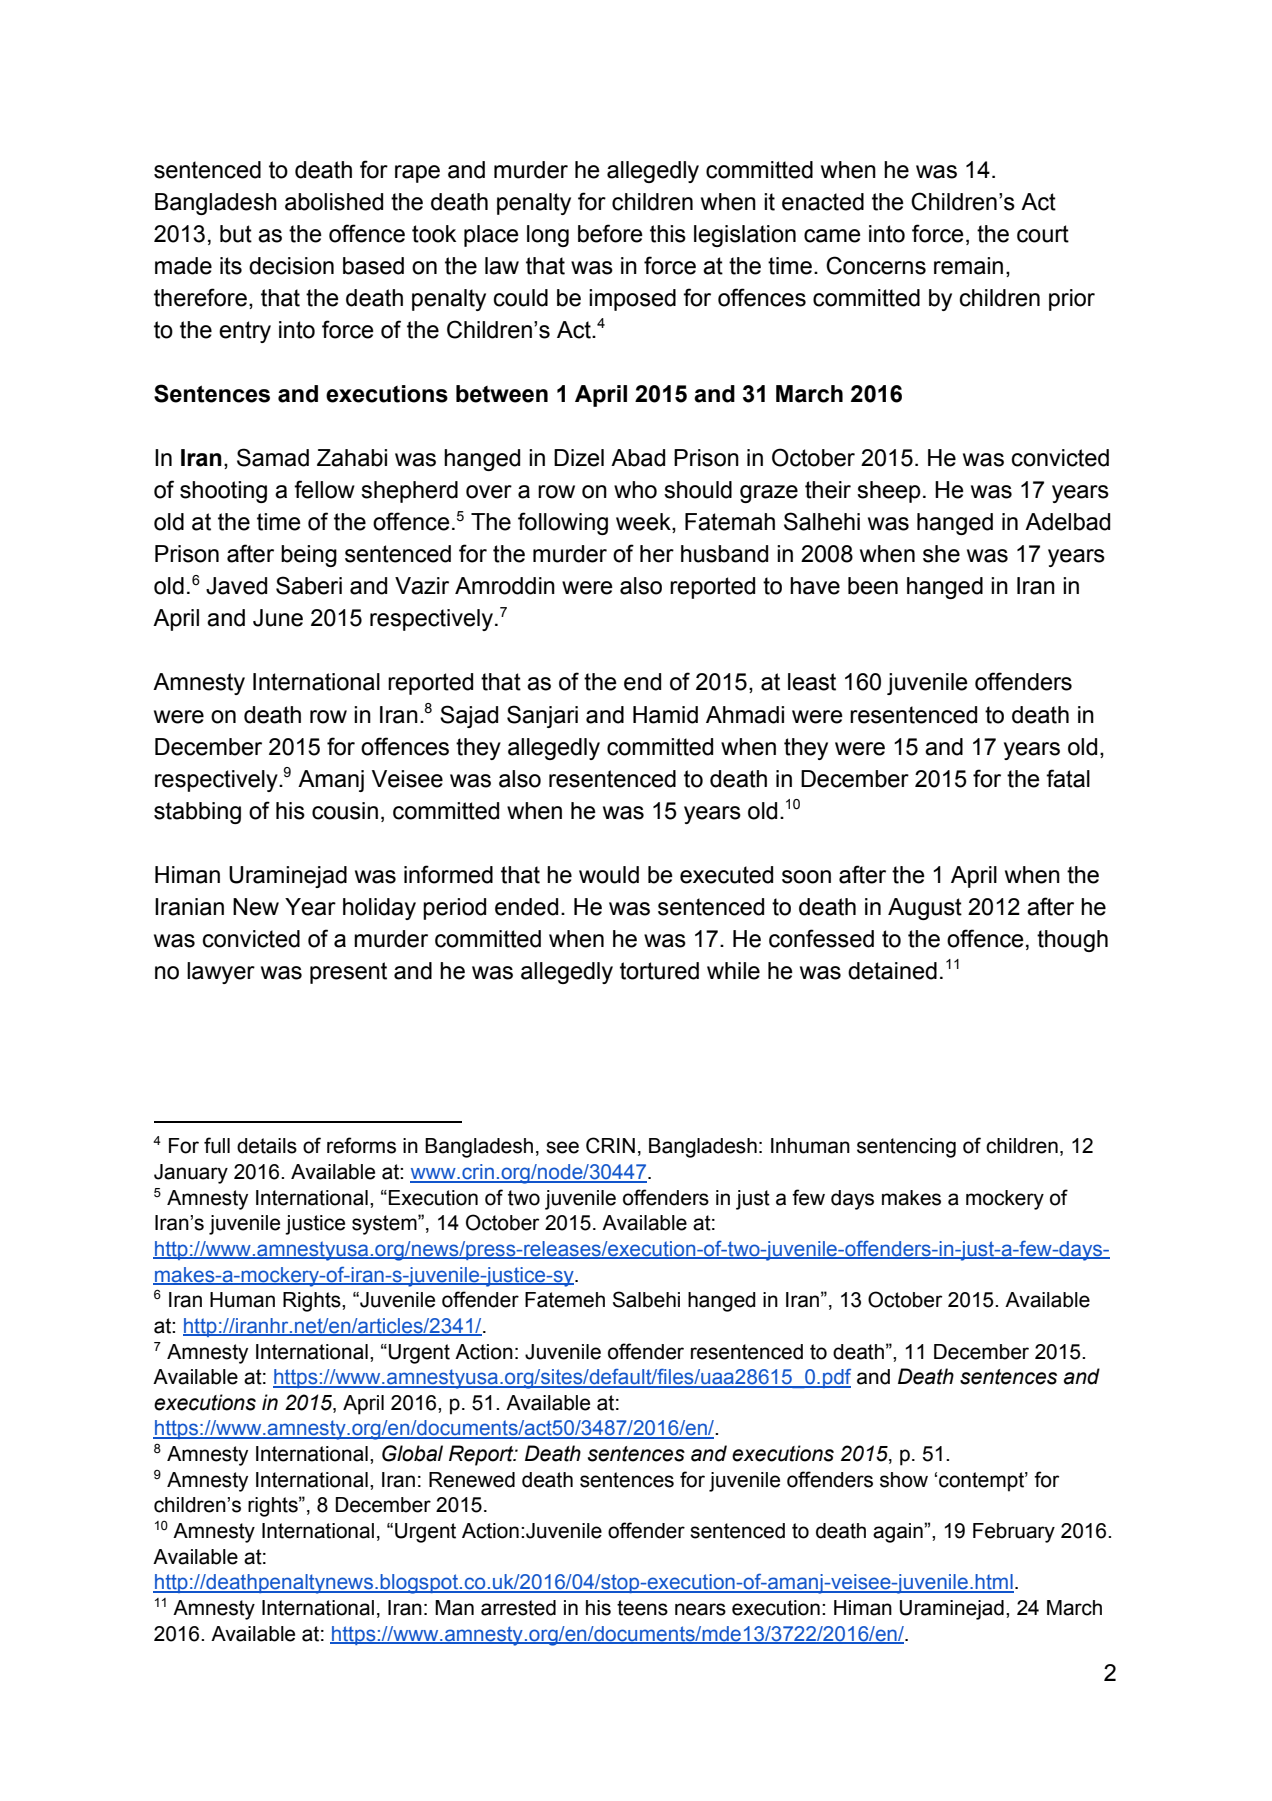  What do you see at coordinates (610, 233) in the screenshot?
I see `before` at bounding box center [610, 233].
